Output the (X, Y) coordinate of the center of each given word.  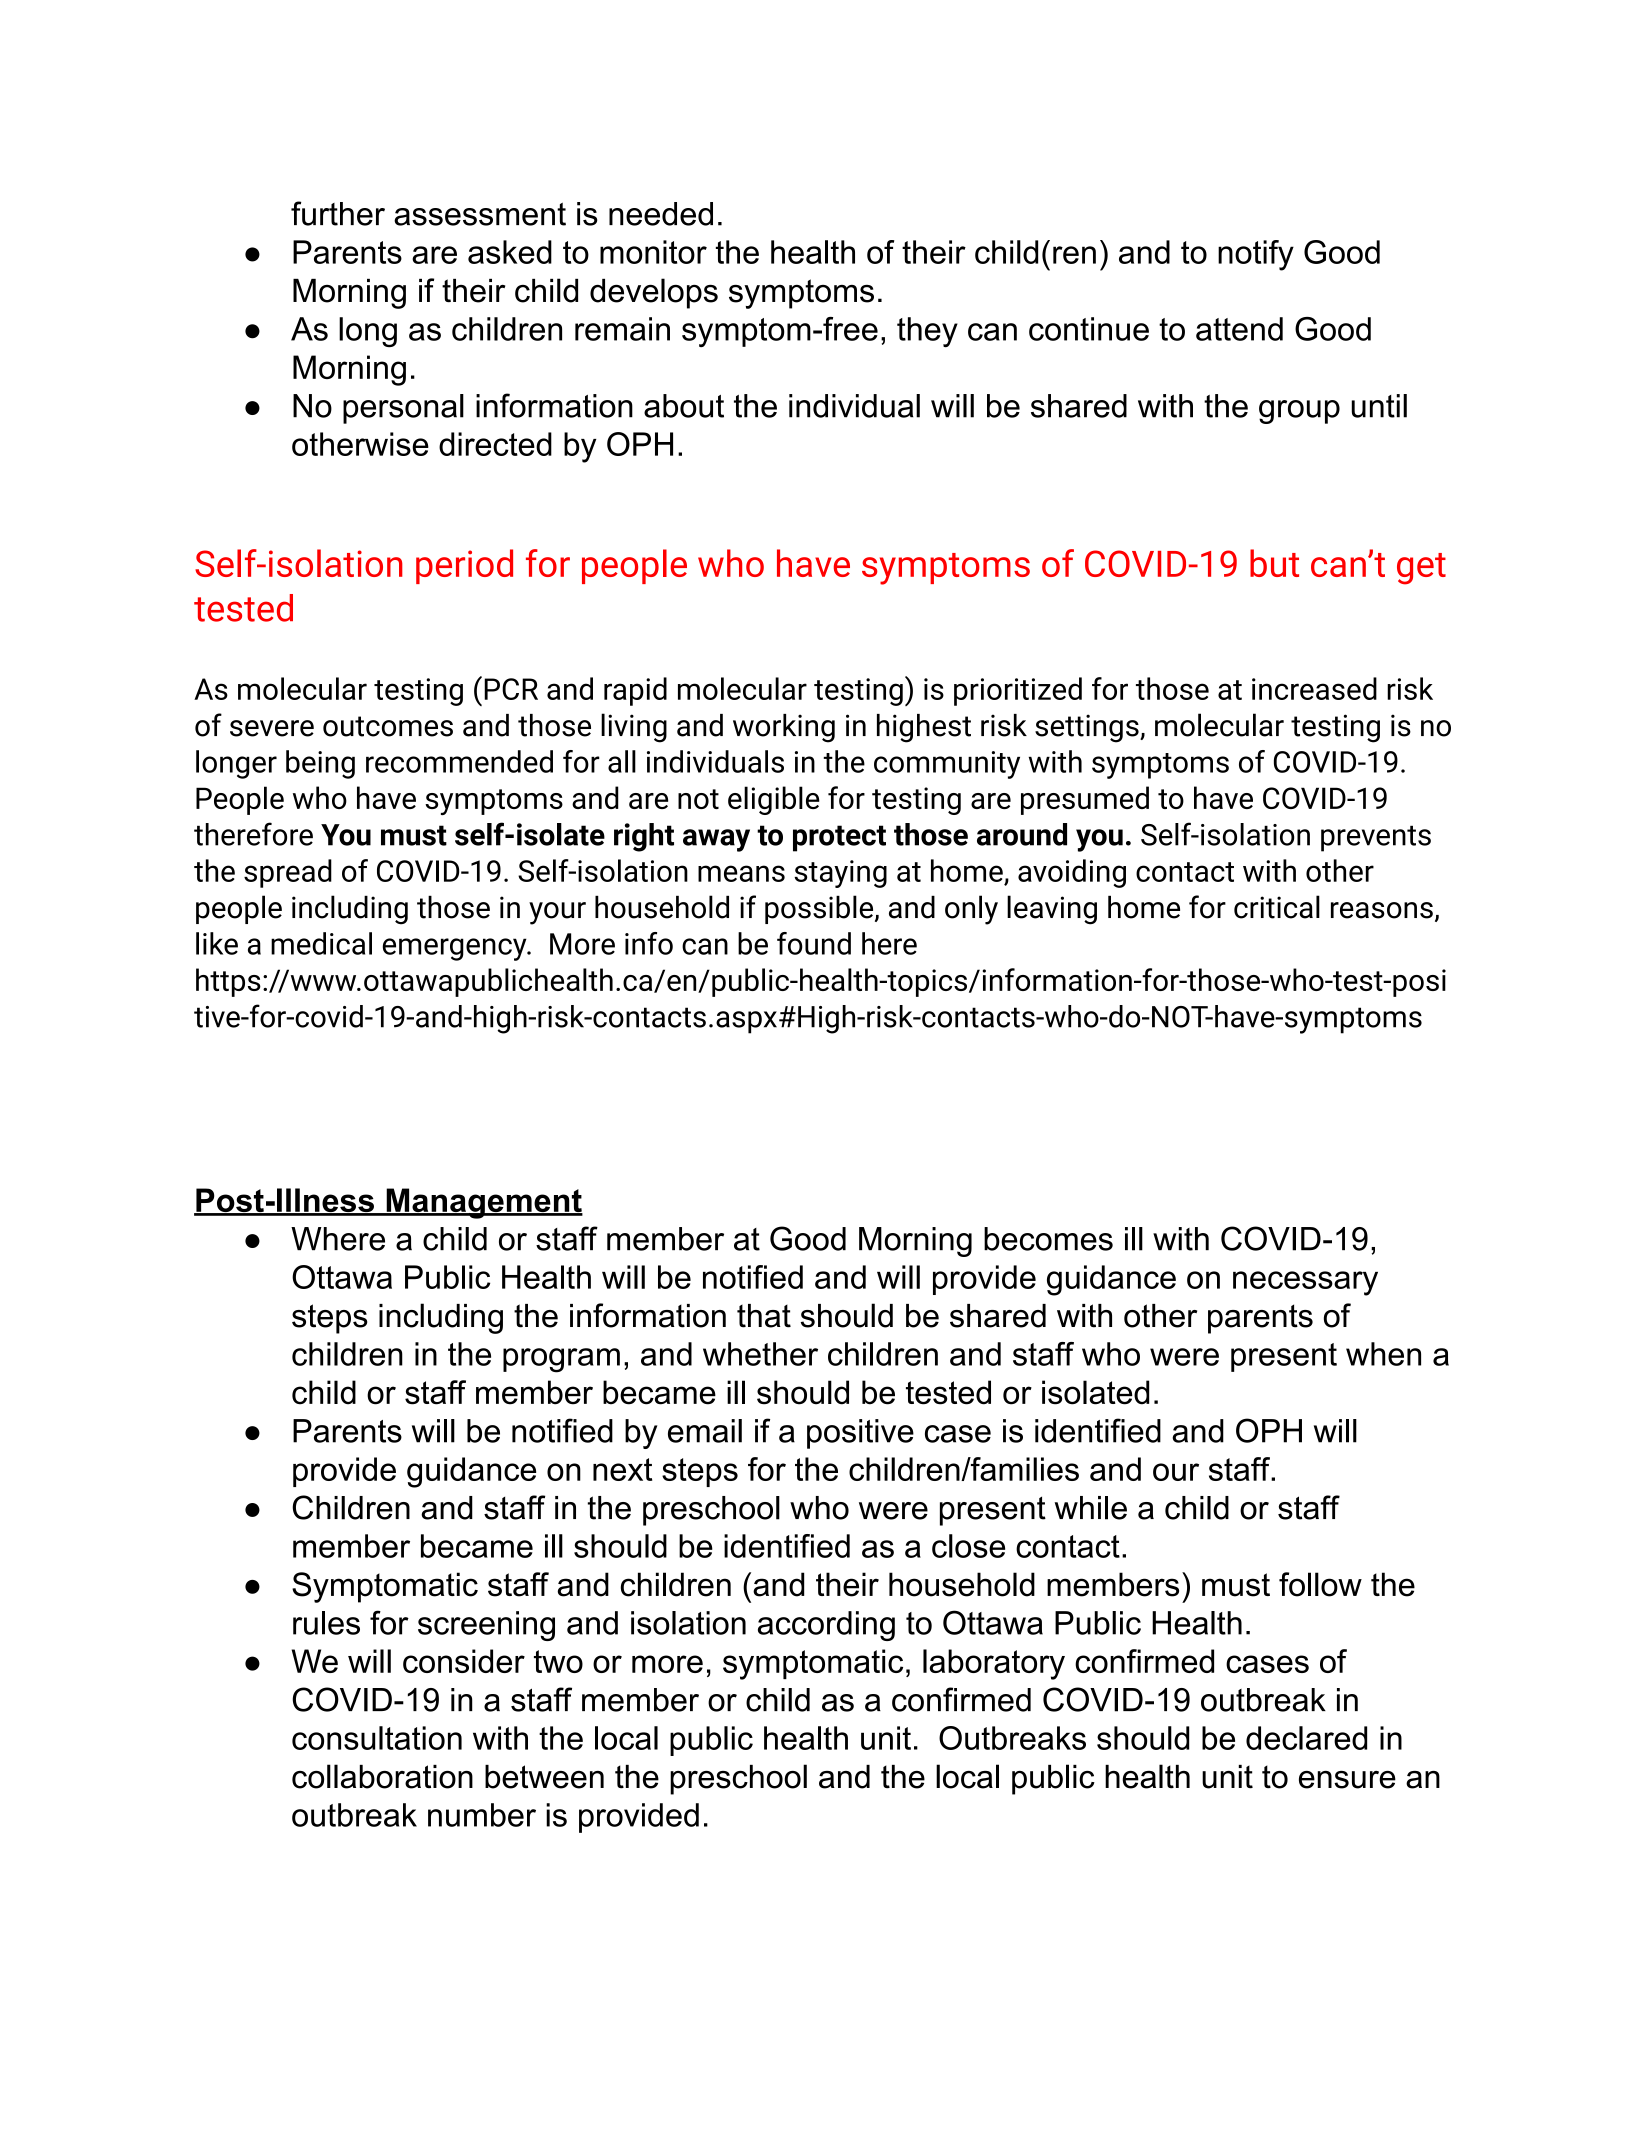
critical (1277, 907)
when (1383, 1354)
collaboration (382, 1776)
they (927, 332)
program (561, 1360)
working (784, 728)
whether (760, 1354)
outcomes (388, 726)
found (814, 943)
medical (321, 943)
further (338, 213)
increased (1314, 688)
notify (1256, 255)
